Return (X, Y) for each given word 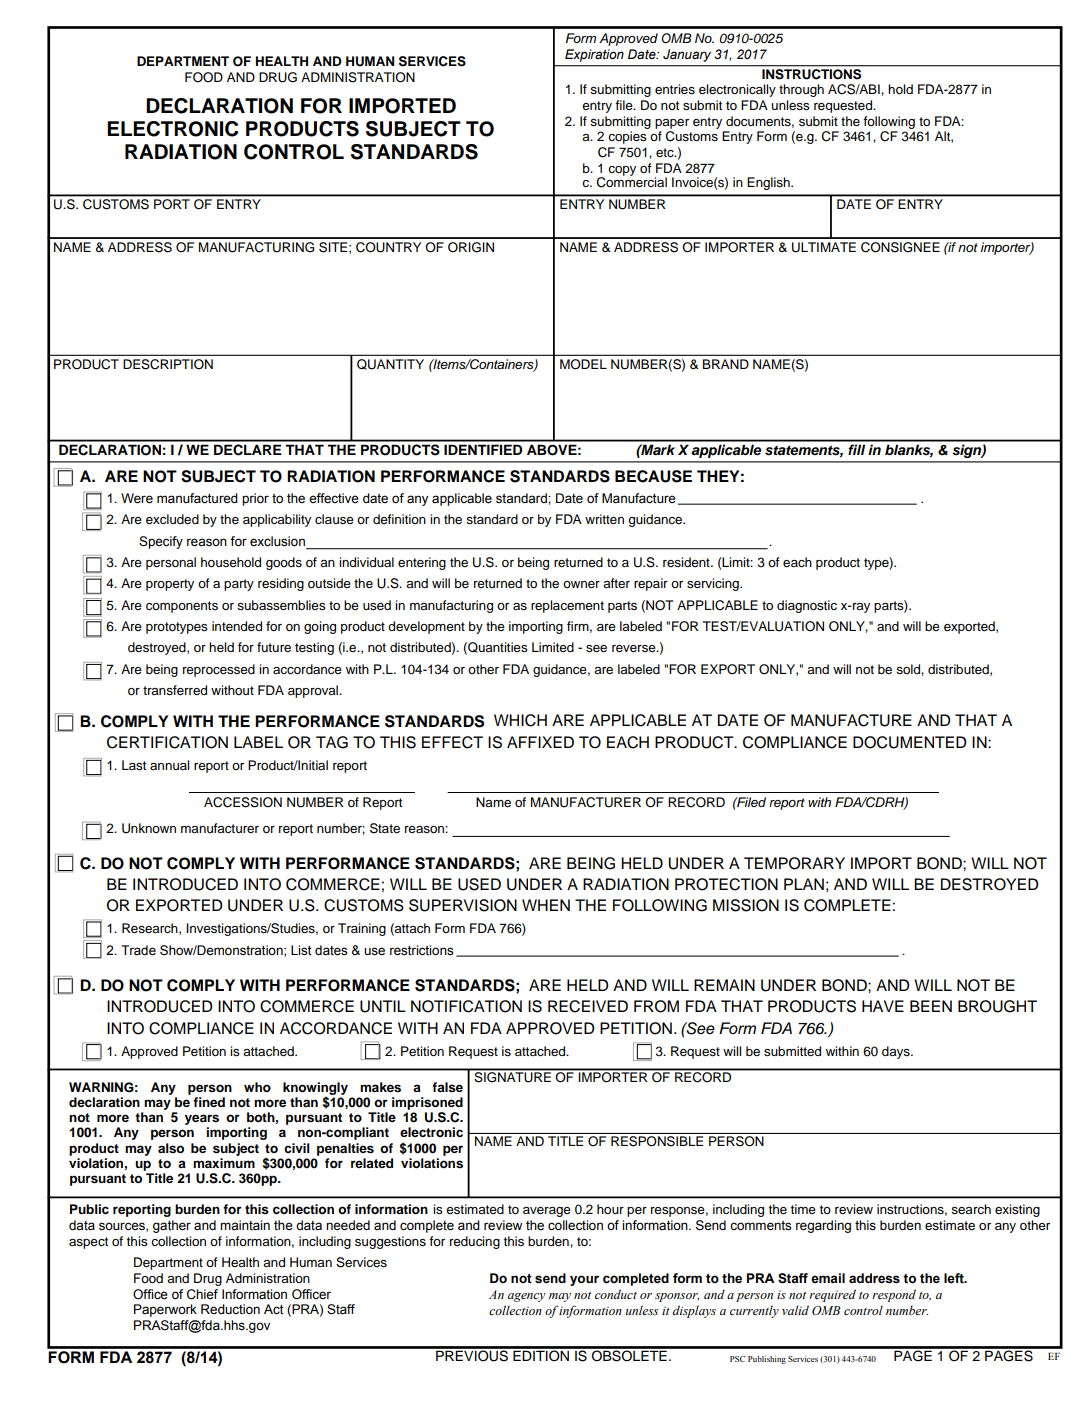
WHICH (520, 720)
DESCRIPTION (168, 364)
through (801, 90)
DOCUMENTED (910, 742)
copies (627, 137)
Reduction (230, 1309)
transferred (175, 690)
